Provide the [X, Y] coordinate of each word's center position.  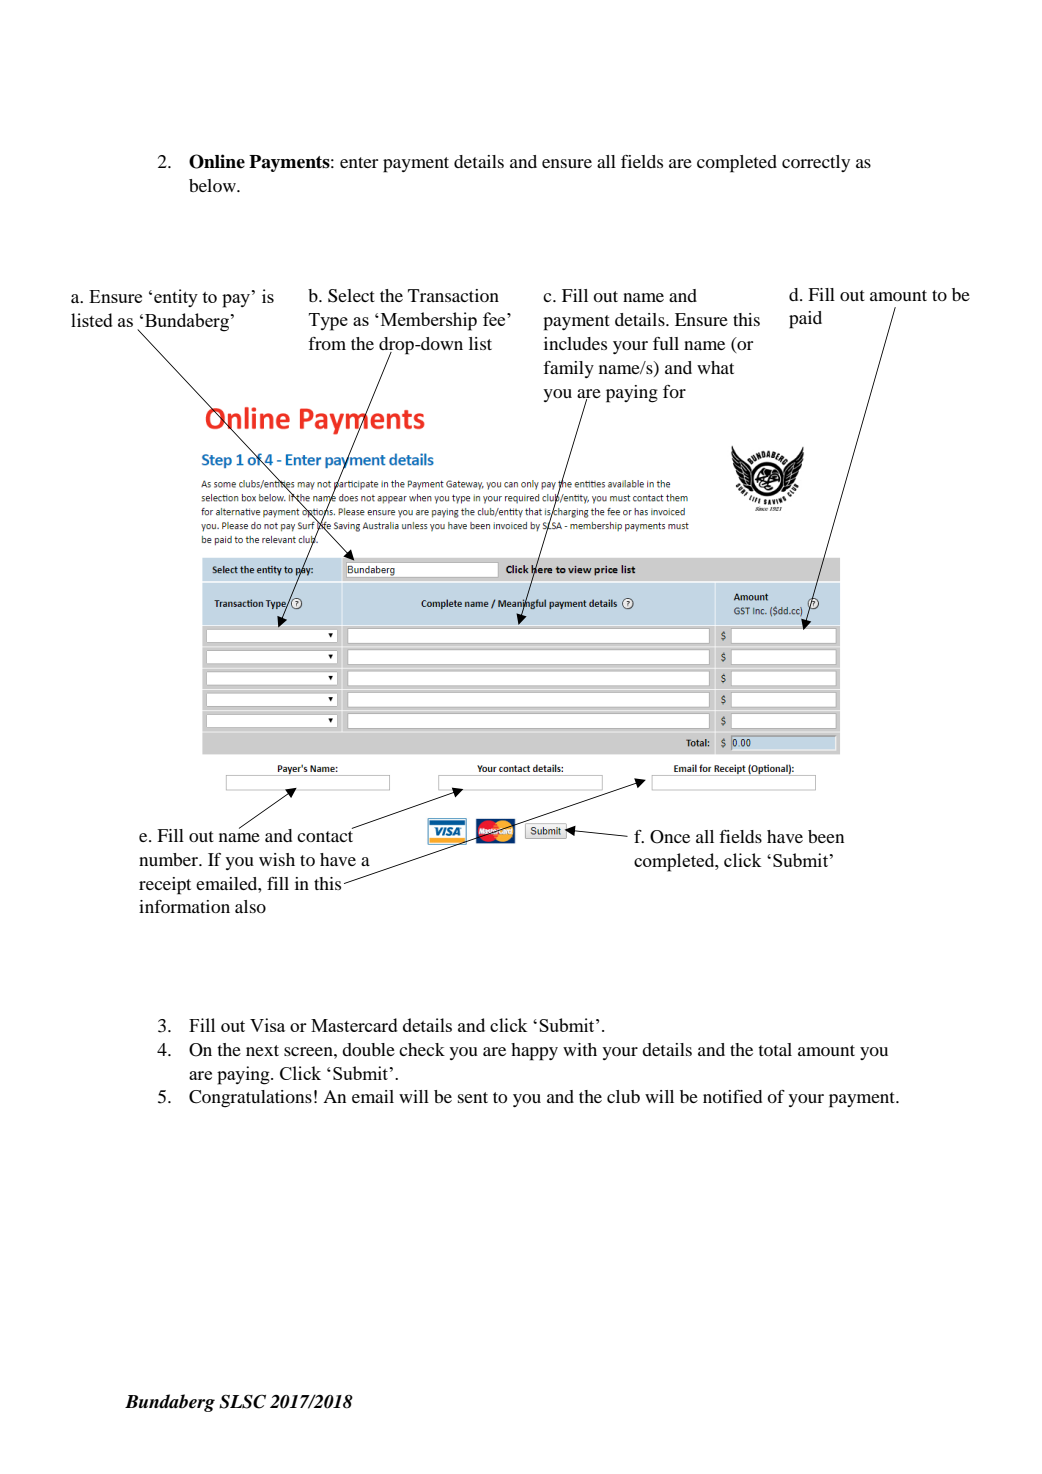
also [250, 906]
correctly [816, 163]
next [262, 1050]
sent [473, 1097]
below [213, 185]
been [826, 836]
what [715, 367]
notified [732, 1096]
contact [325, 835]
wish [277, 859]
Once [670, 837]
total [775, 1049]
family [568, 369]
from [327, 343]
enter [359, 162]
